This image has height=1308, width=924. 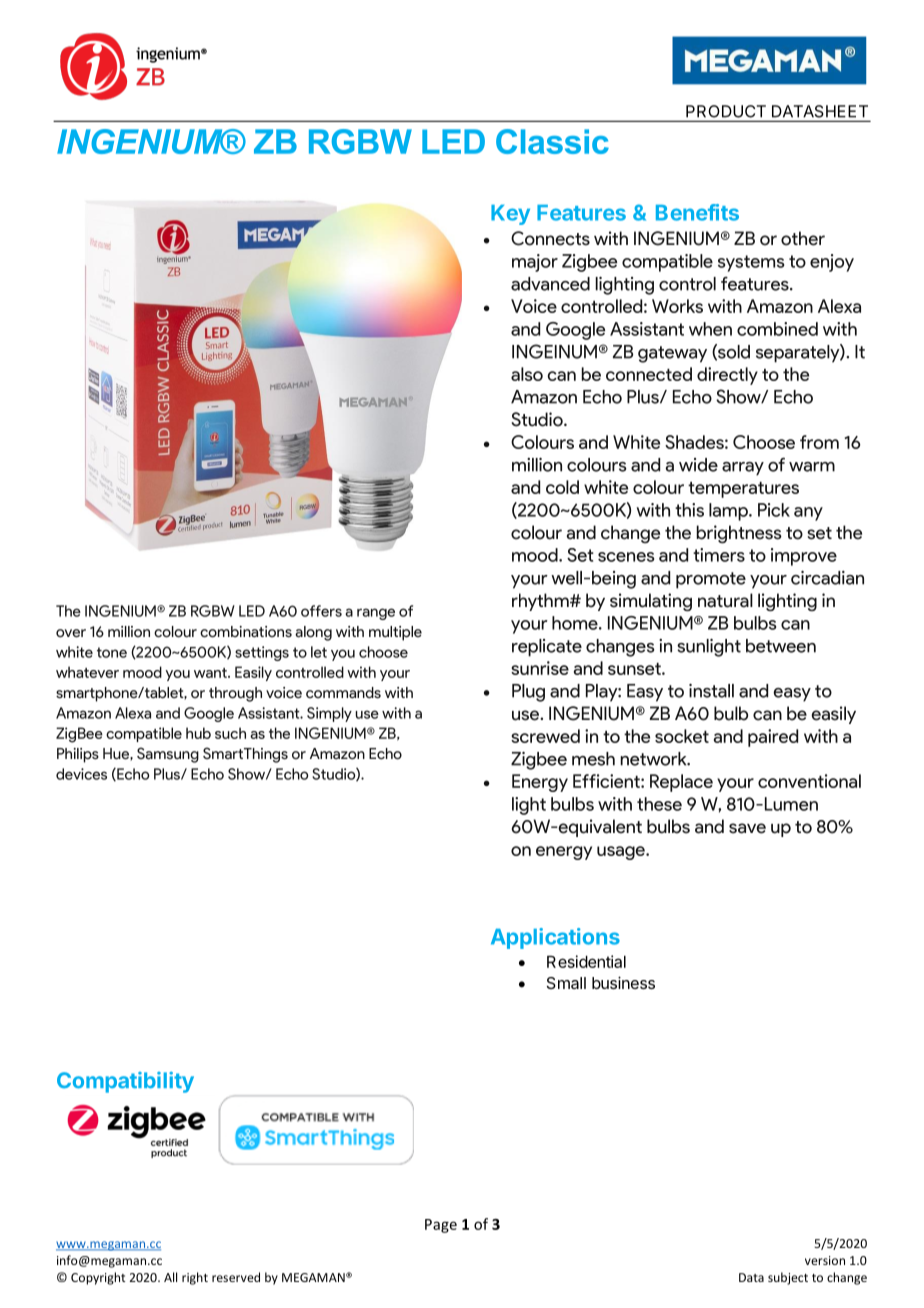 I want to click on cold, so click(x=562, y=487).
